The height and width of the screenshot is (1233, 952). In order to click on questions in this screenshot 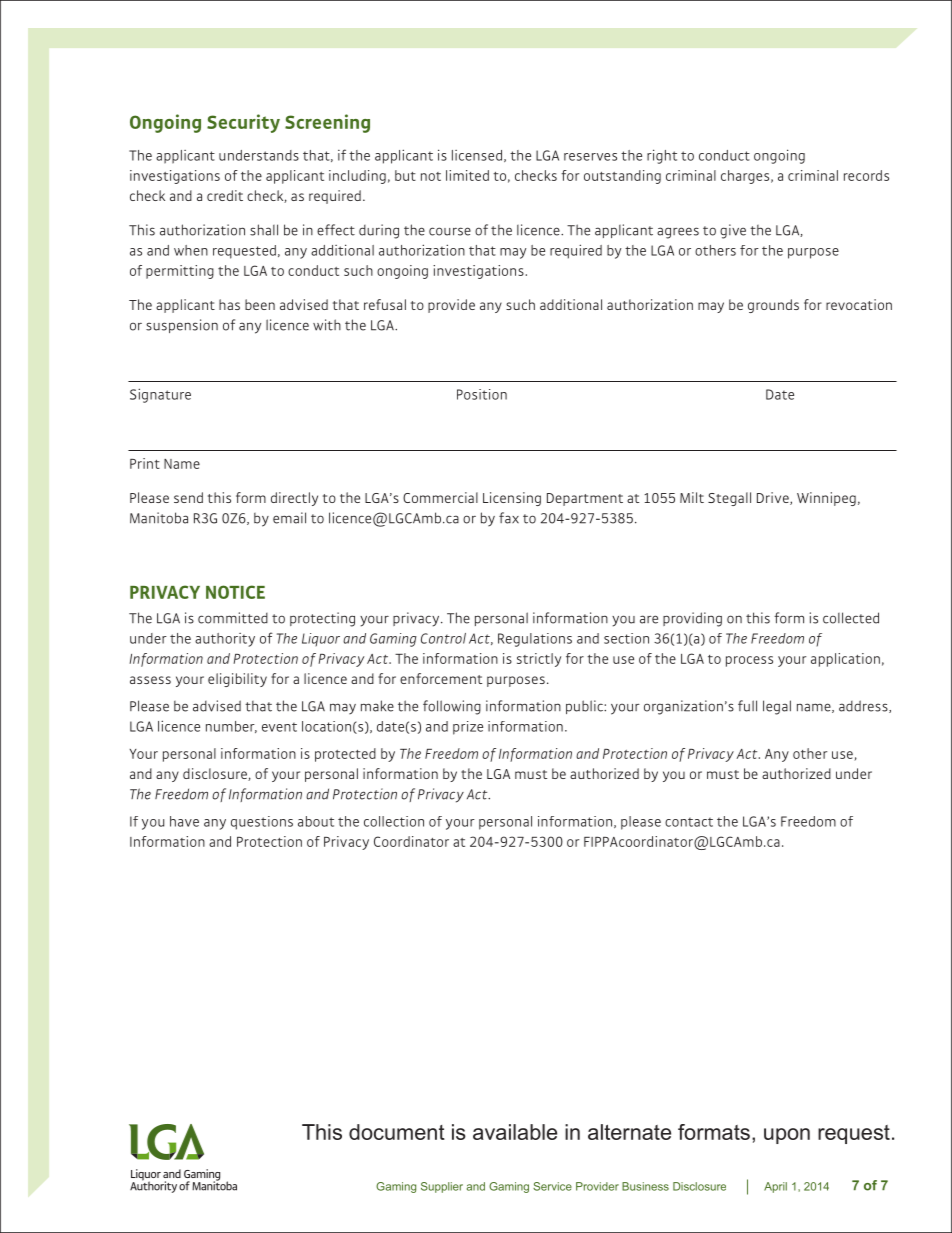, I will do `click(262, 823)`.
